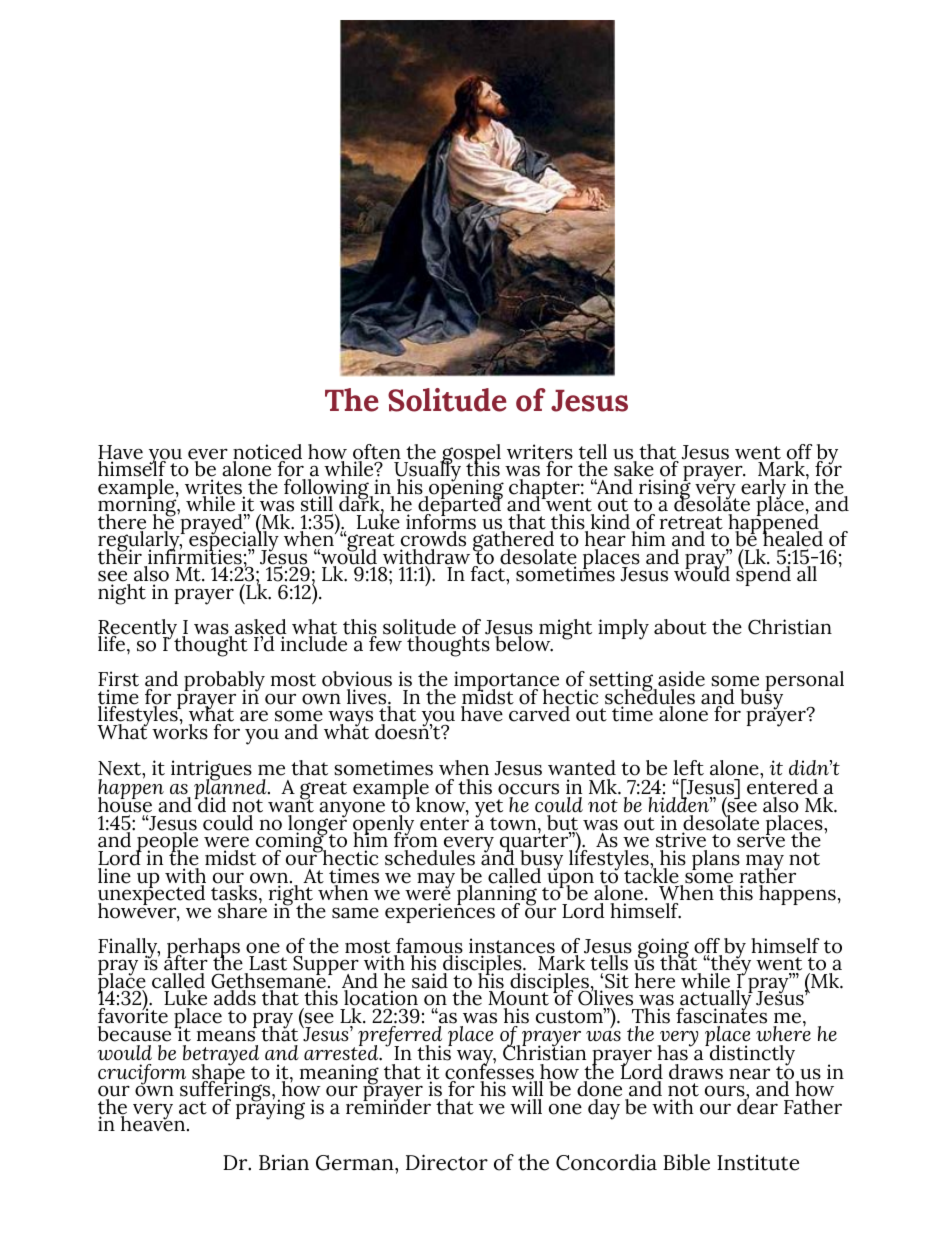 This screenshot has width=952, height=1233. Describe the element at coordinates (680, 627) in the screenshot. I see `about` at that location.
